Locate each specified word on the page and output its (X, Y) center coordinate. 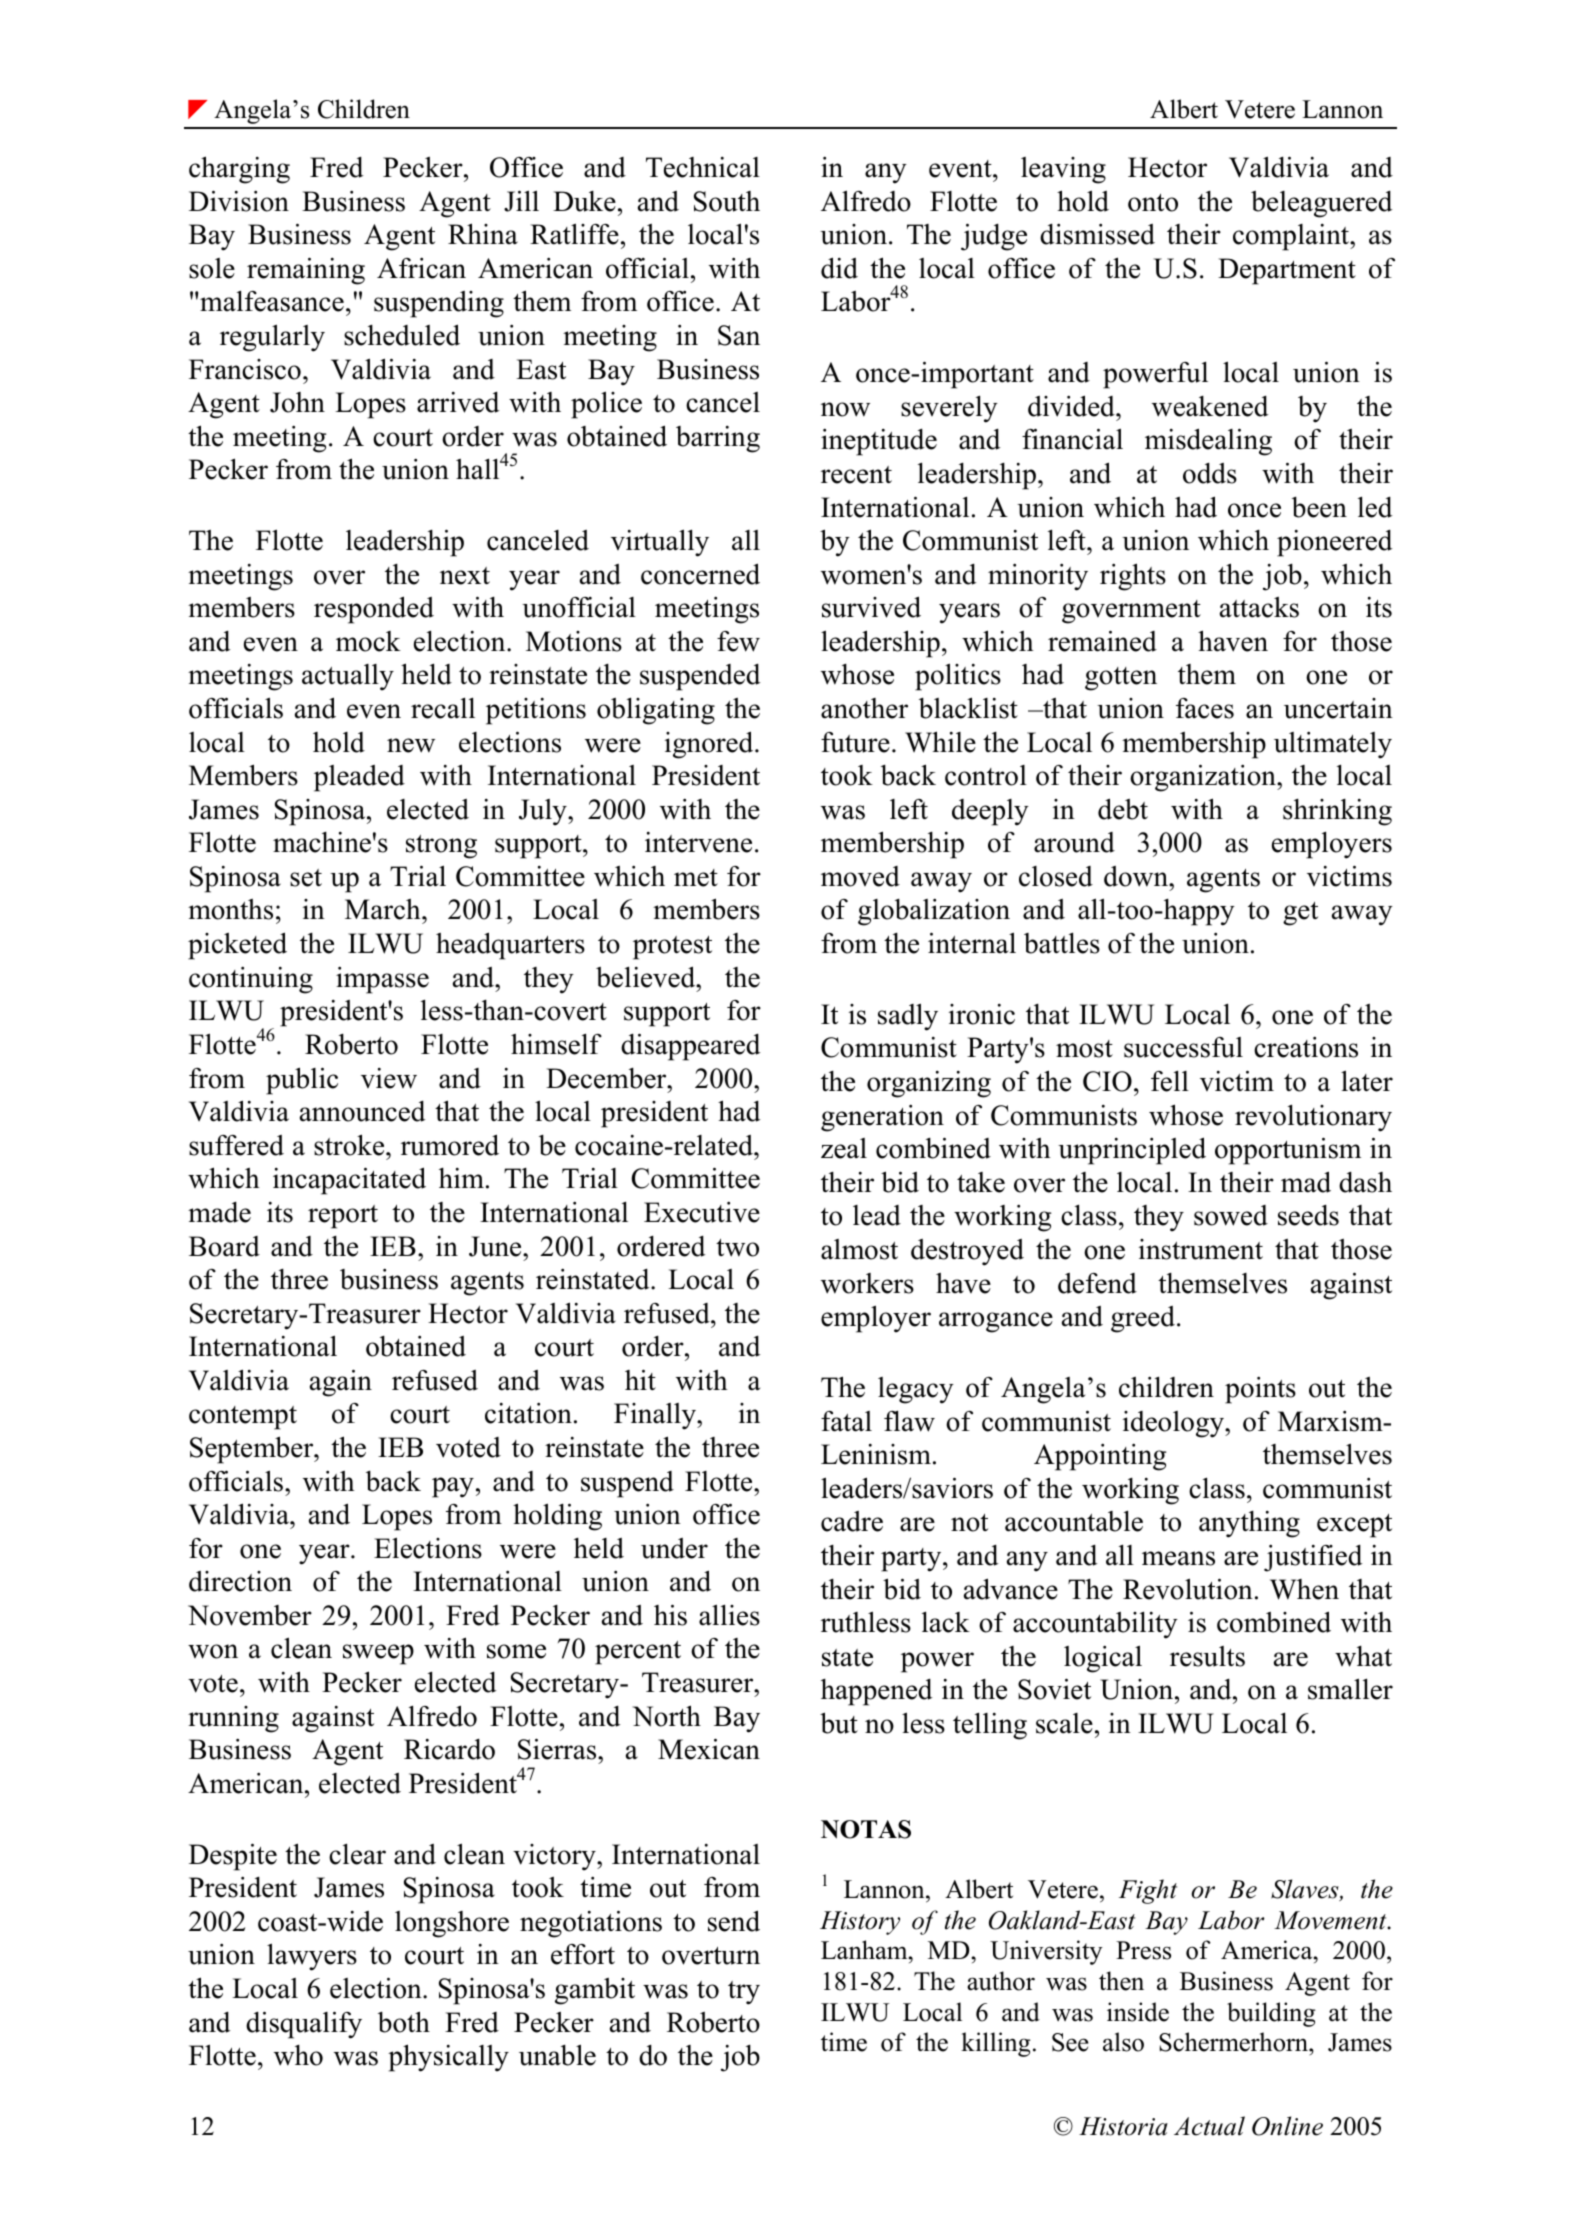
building (1271, 2014)
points (1260, 1390)
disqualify (304, 2025)
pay (453, 1487)
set (306, 878)
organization (1204, 778)
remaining (306, 271)
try (744, 1993)
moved (860, 876)
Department (1287, 271)
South (727, 201)
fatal (846, 1421)
